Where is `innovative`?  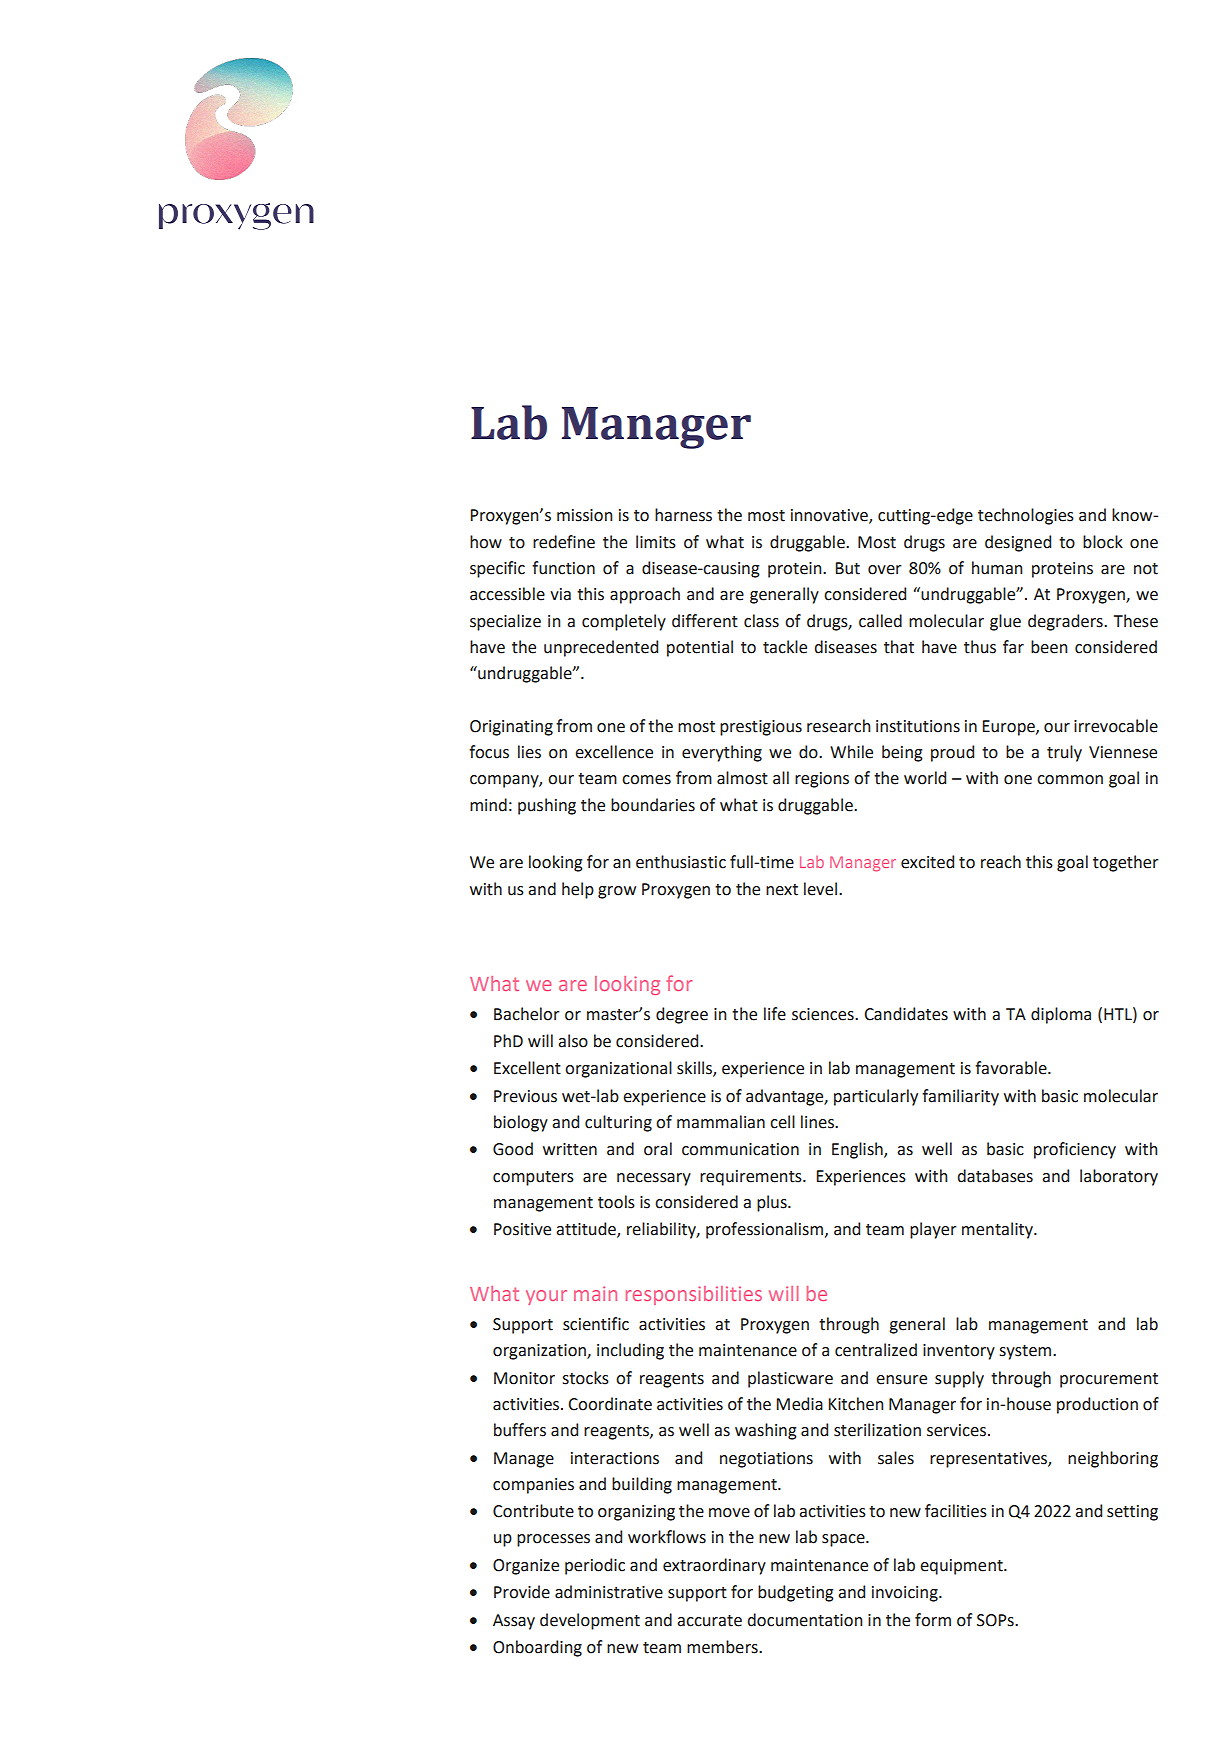
innovative is located at coordinates (830, 516).
